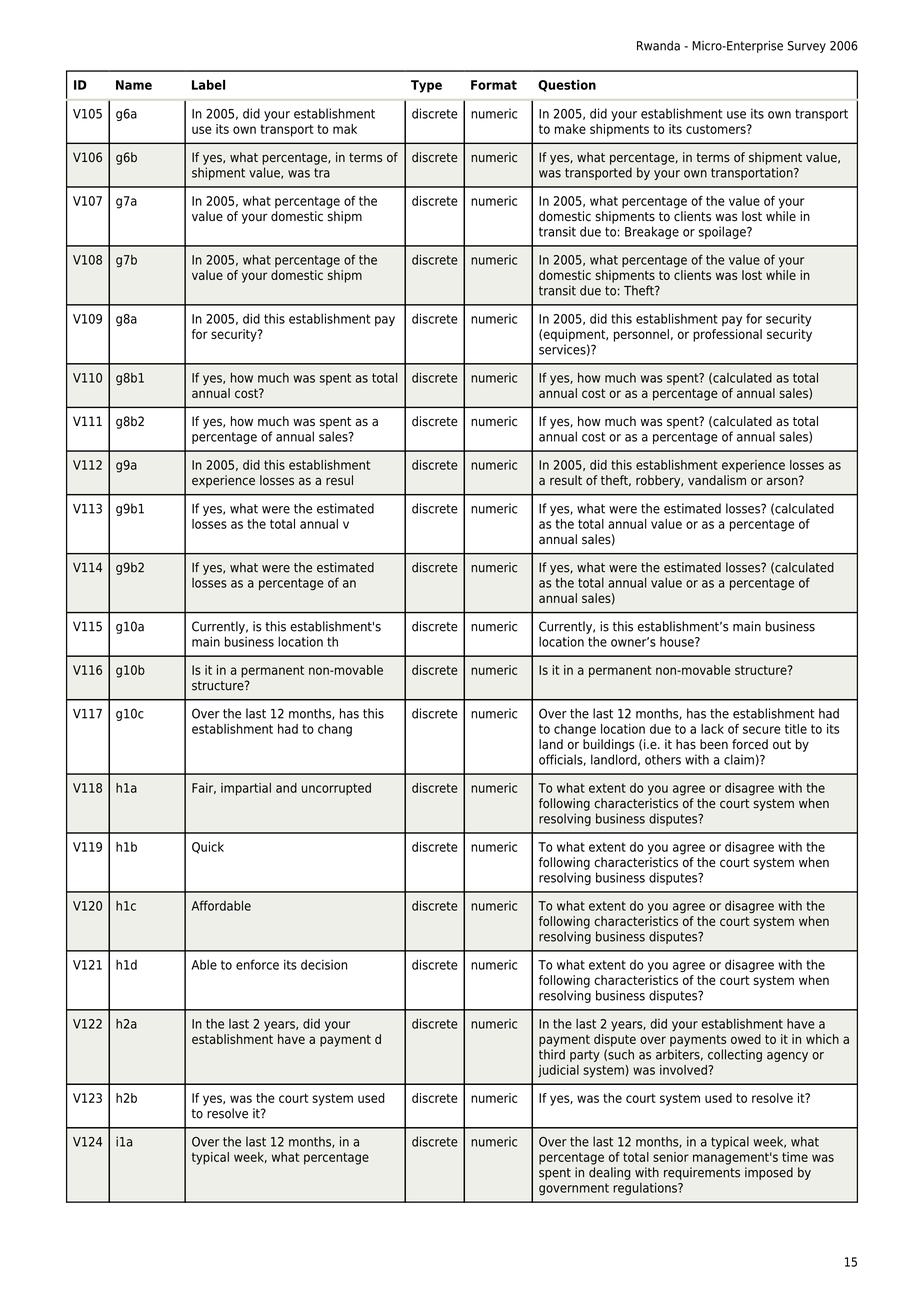 This screenshot has height=1308, width=924. I want to click on impartial, so click(246, 789).
